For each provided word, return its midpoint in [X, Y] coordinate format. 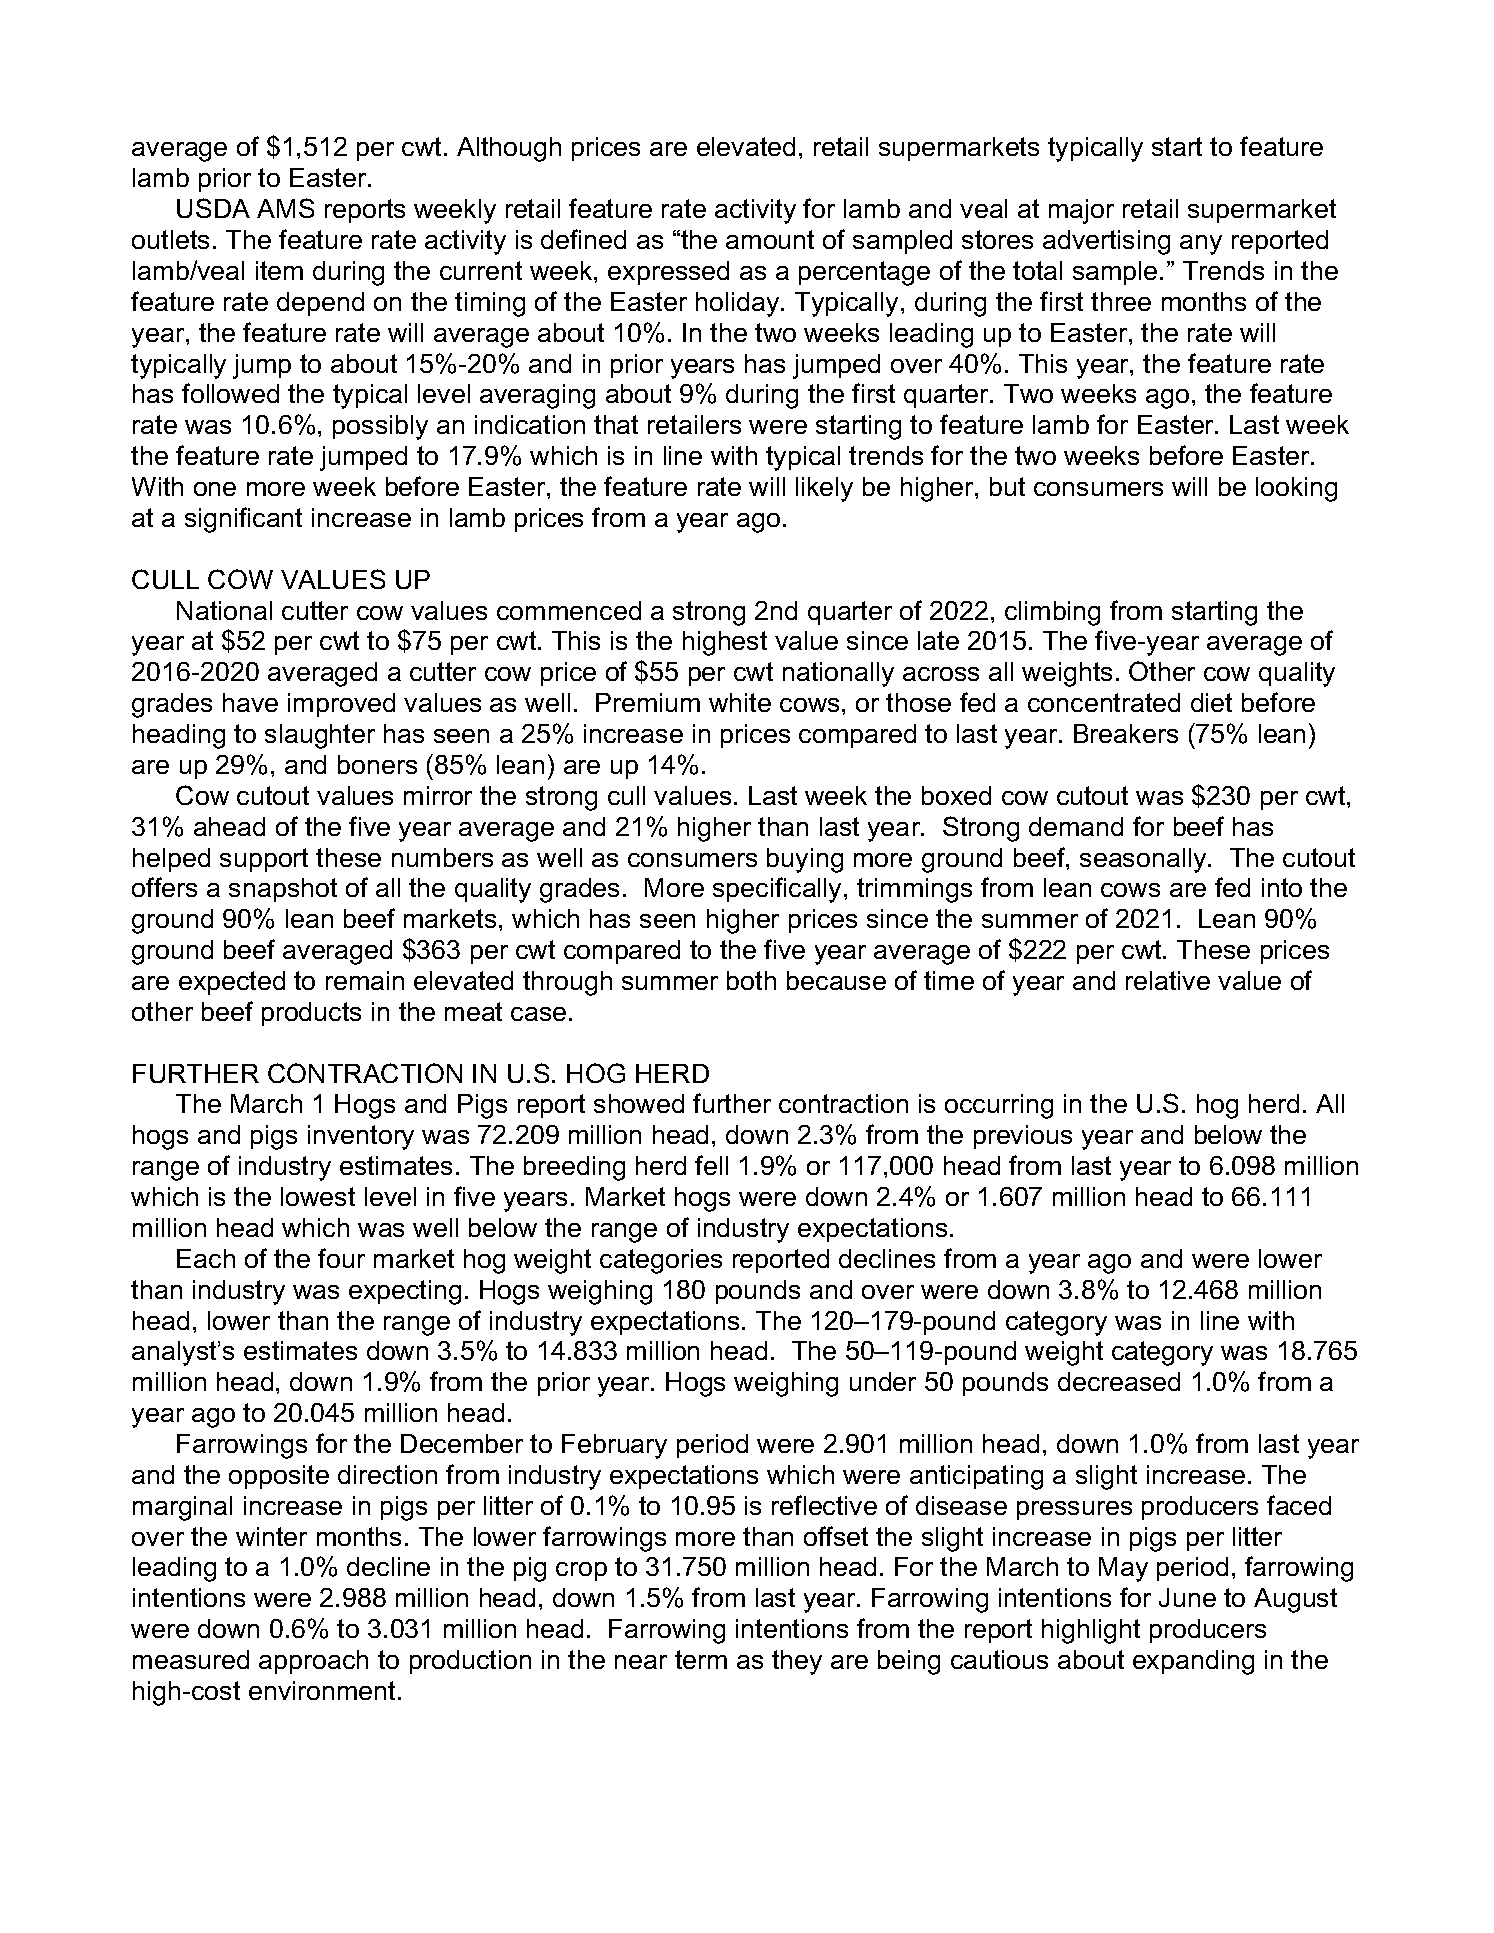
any [1201, 245]
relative [1168, 980]
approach [313, 1662]
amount [770, 239]
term [701, 1659]
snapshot [283, 890]
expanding [1193, 1662]
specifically [779, 890]
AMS [285, 208]
